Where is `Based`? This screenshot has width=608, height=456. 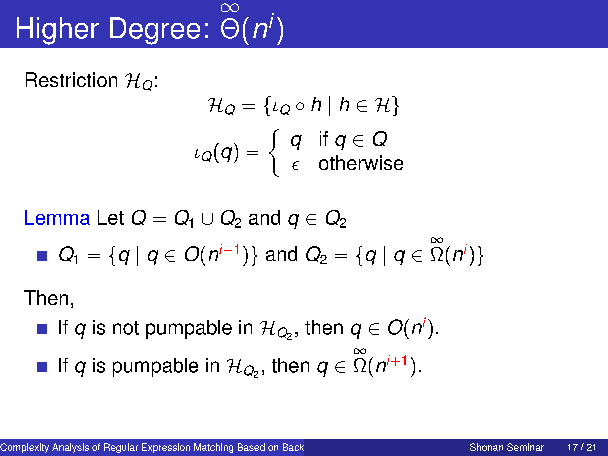
Based is located at coordinates (251, 447).
